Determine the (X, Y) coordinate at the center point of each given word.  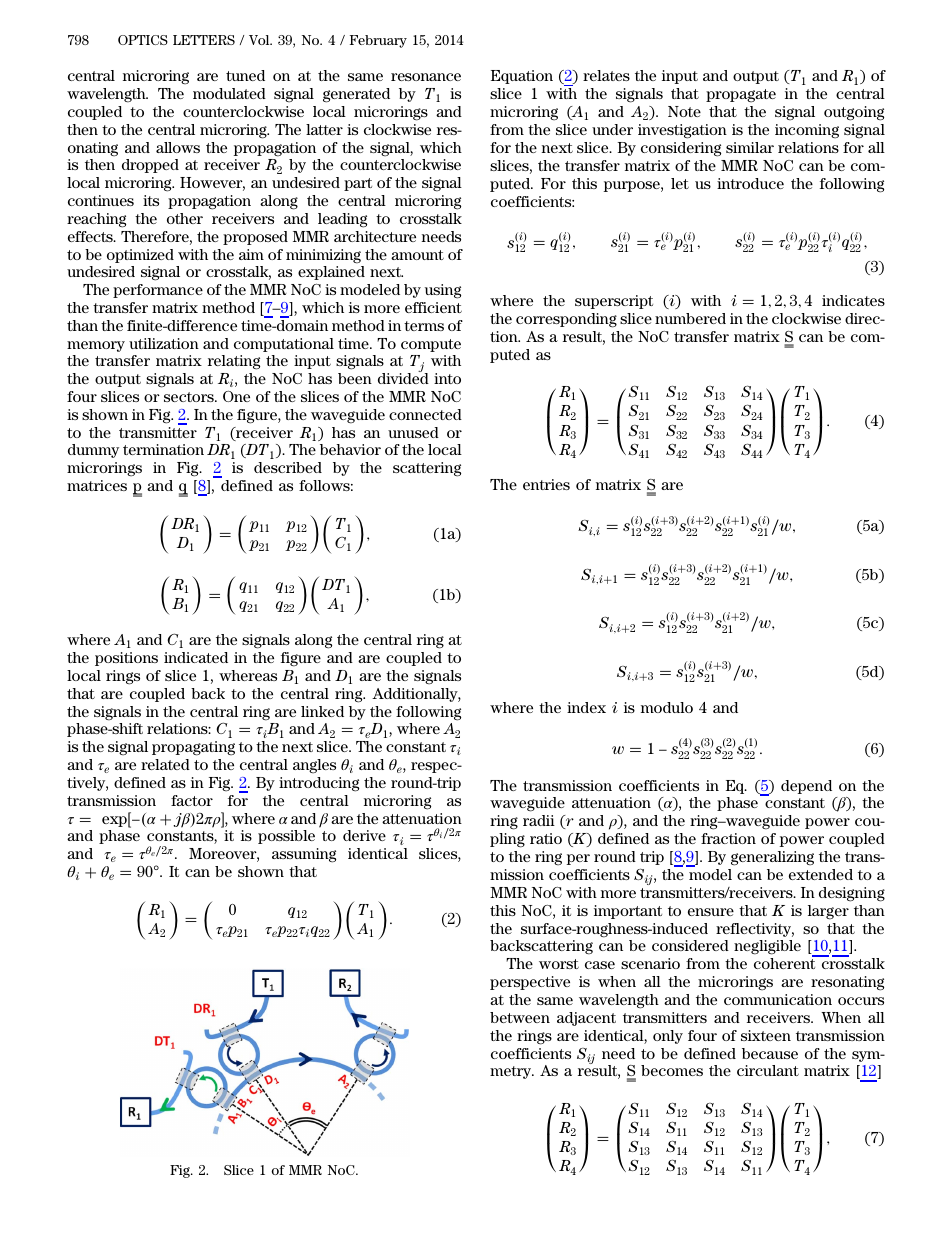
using (443, 291)
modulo (667, 707)
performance (158, 291)
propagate (741, 96)
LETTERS (204, 40)
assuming (304, 855)
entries (546, 484)
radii (539, 820)
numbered (690, 318)
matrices (97, 485)
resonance (426, 77)
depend (806, 787)
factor (192, 800)
